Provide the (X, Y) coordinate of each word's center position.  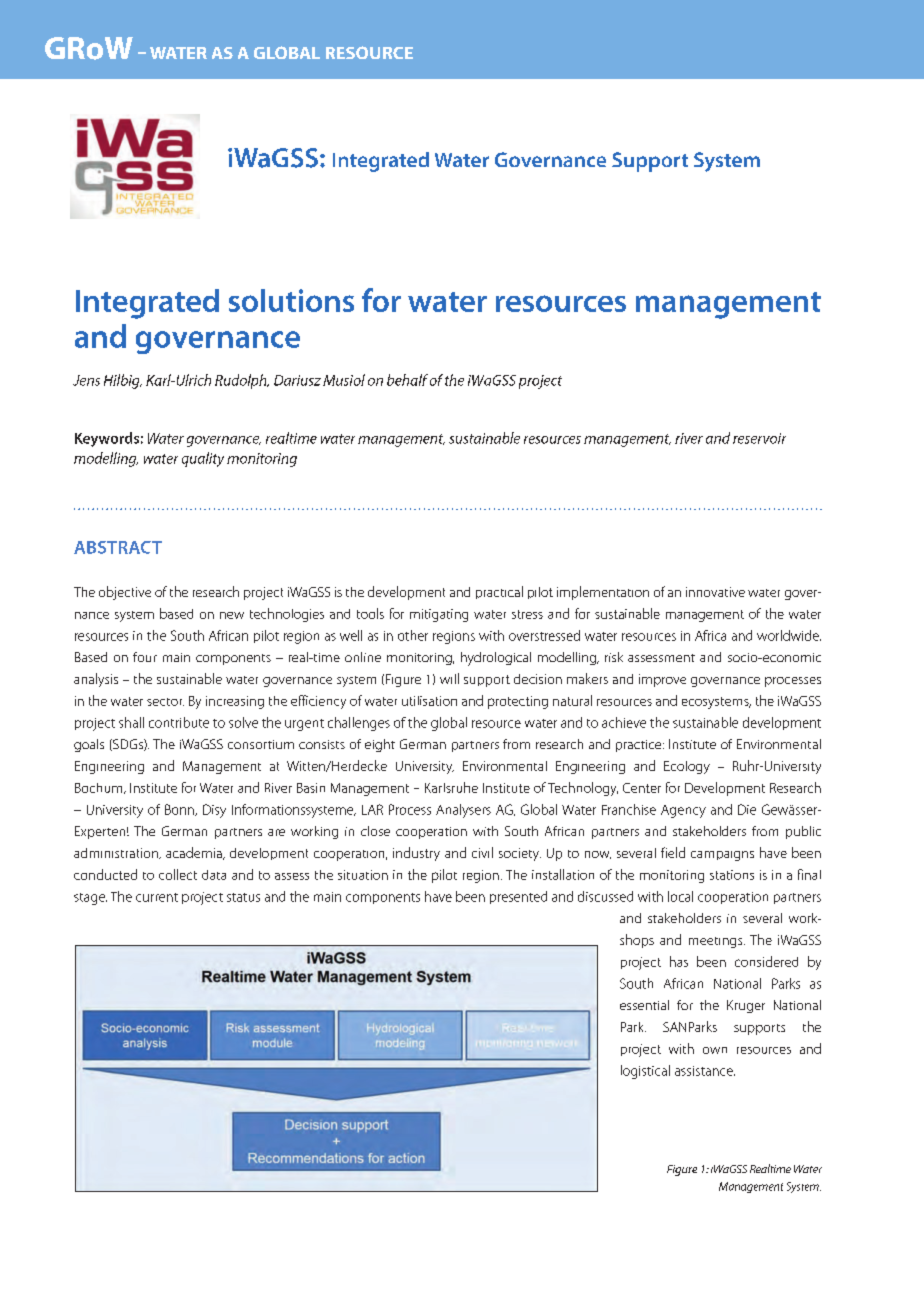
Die (747, 809)
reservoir (759, 438)
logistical (645, 1072)
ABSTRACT (118, 547)
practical (499, 592)
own (715, 1050)
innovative (715, 592)
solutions (291, 300)
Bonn (180, 810)
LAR (372, 809)
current (157, 897)
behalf (407, 380)
